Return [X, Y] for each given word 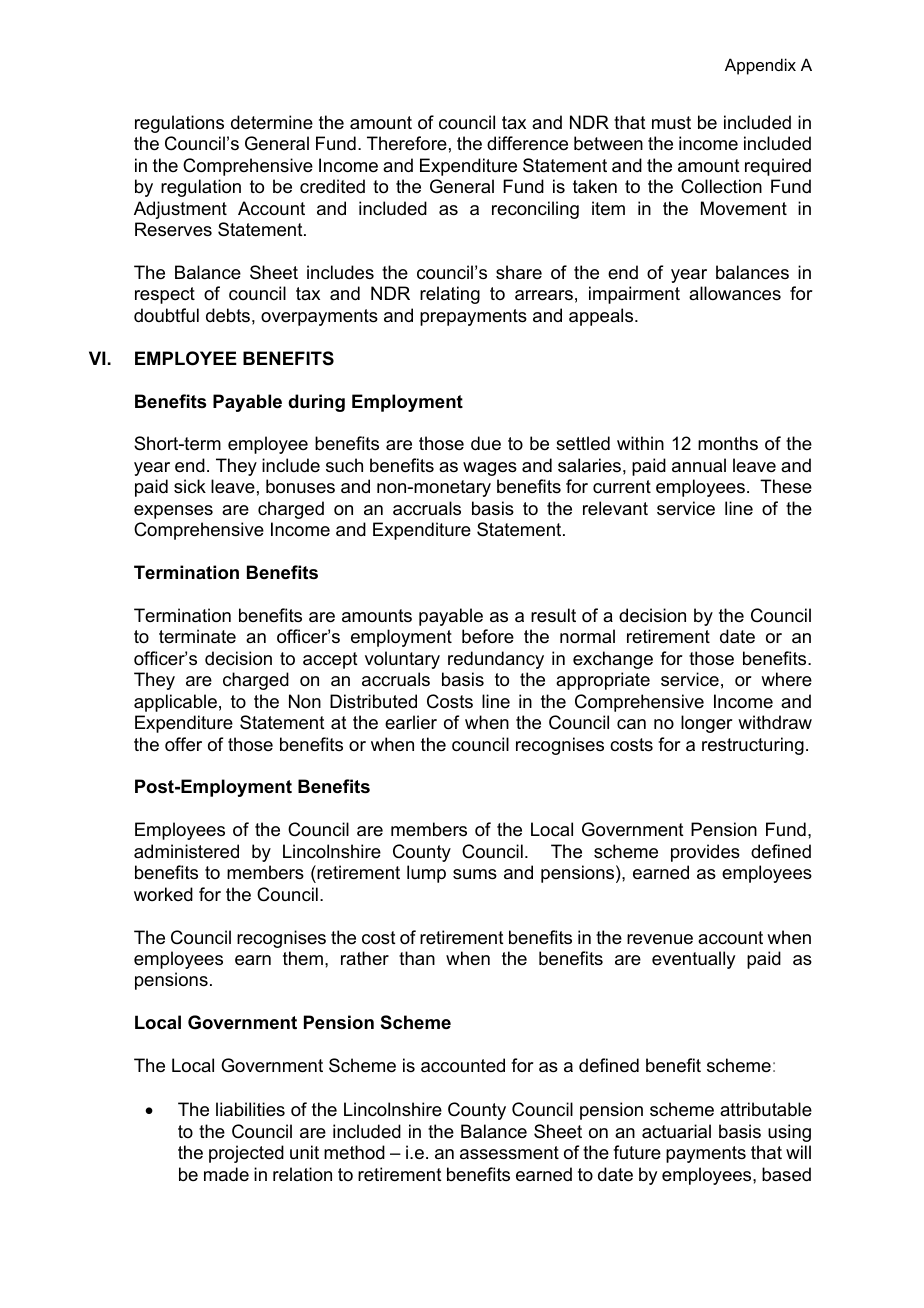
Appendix [760, 66]
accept [330, 660]
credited [332, 186]
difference [527, 143]
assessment [509, 1153]
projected [246, 1154]
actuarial [676, 1131]
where [786, 679]
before [488, 636]
